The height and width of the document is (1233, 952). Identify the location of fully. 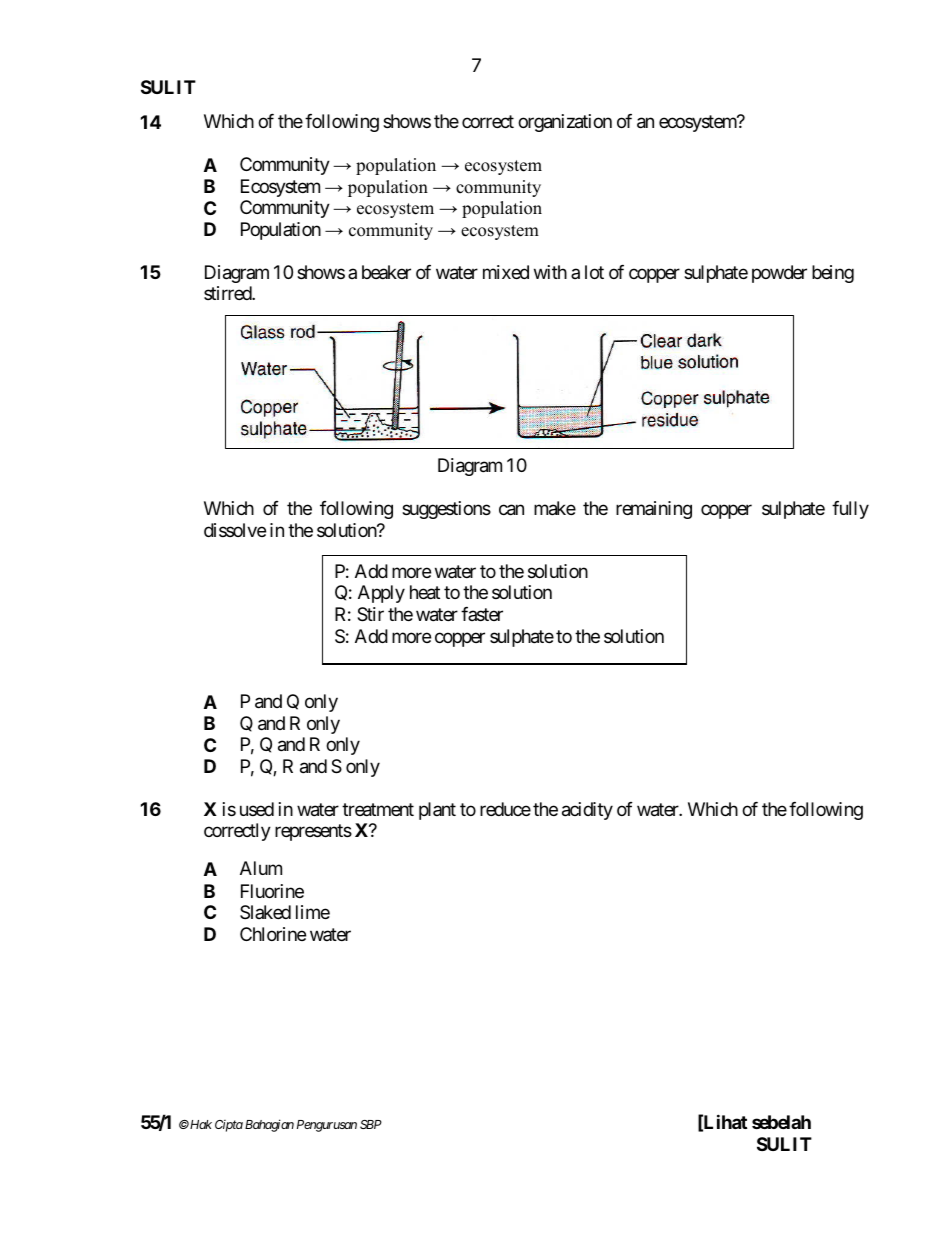
(850, 510).
